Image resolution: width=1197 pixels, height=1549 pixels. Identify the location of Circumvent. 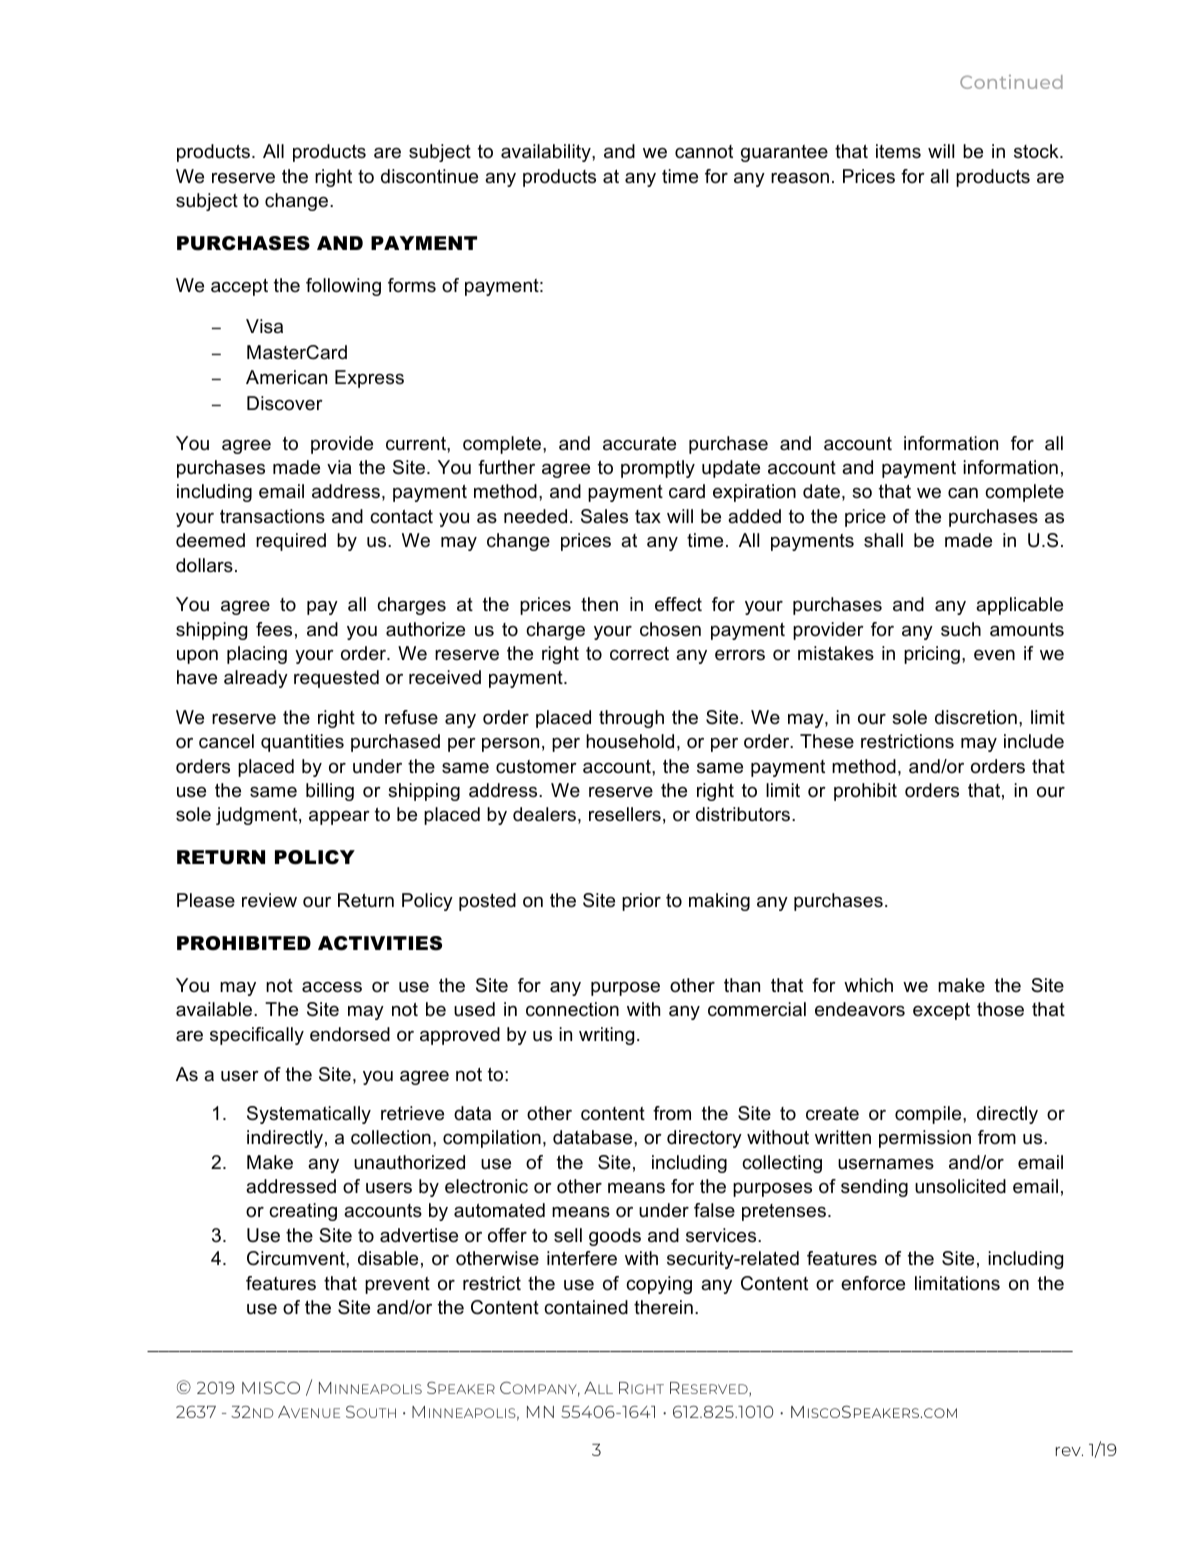
(297, 1258).
